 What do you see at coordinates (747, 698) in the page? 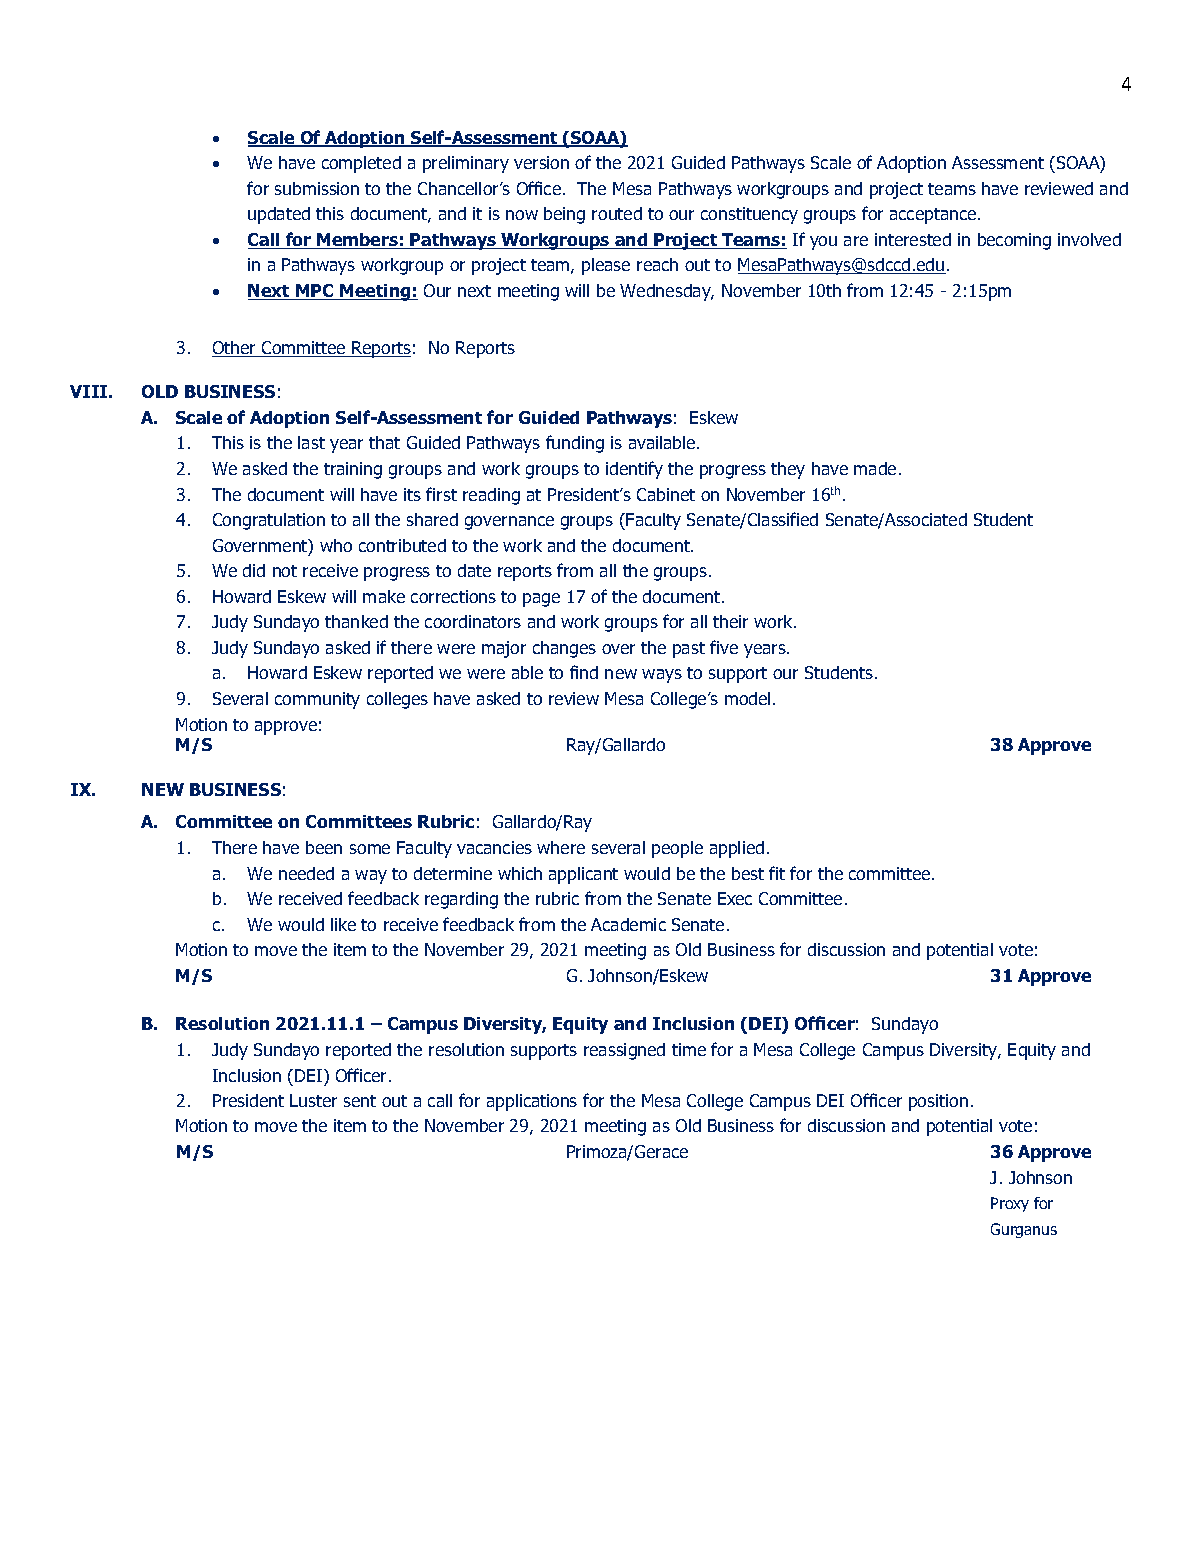
I see `model` at bounding box center [747, 698].
